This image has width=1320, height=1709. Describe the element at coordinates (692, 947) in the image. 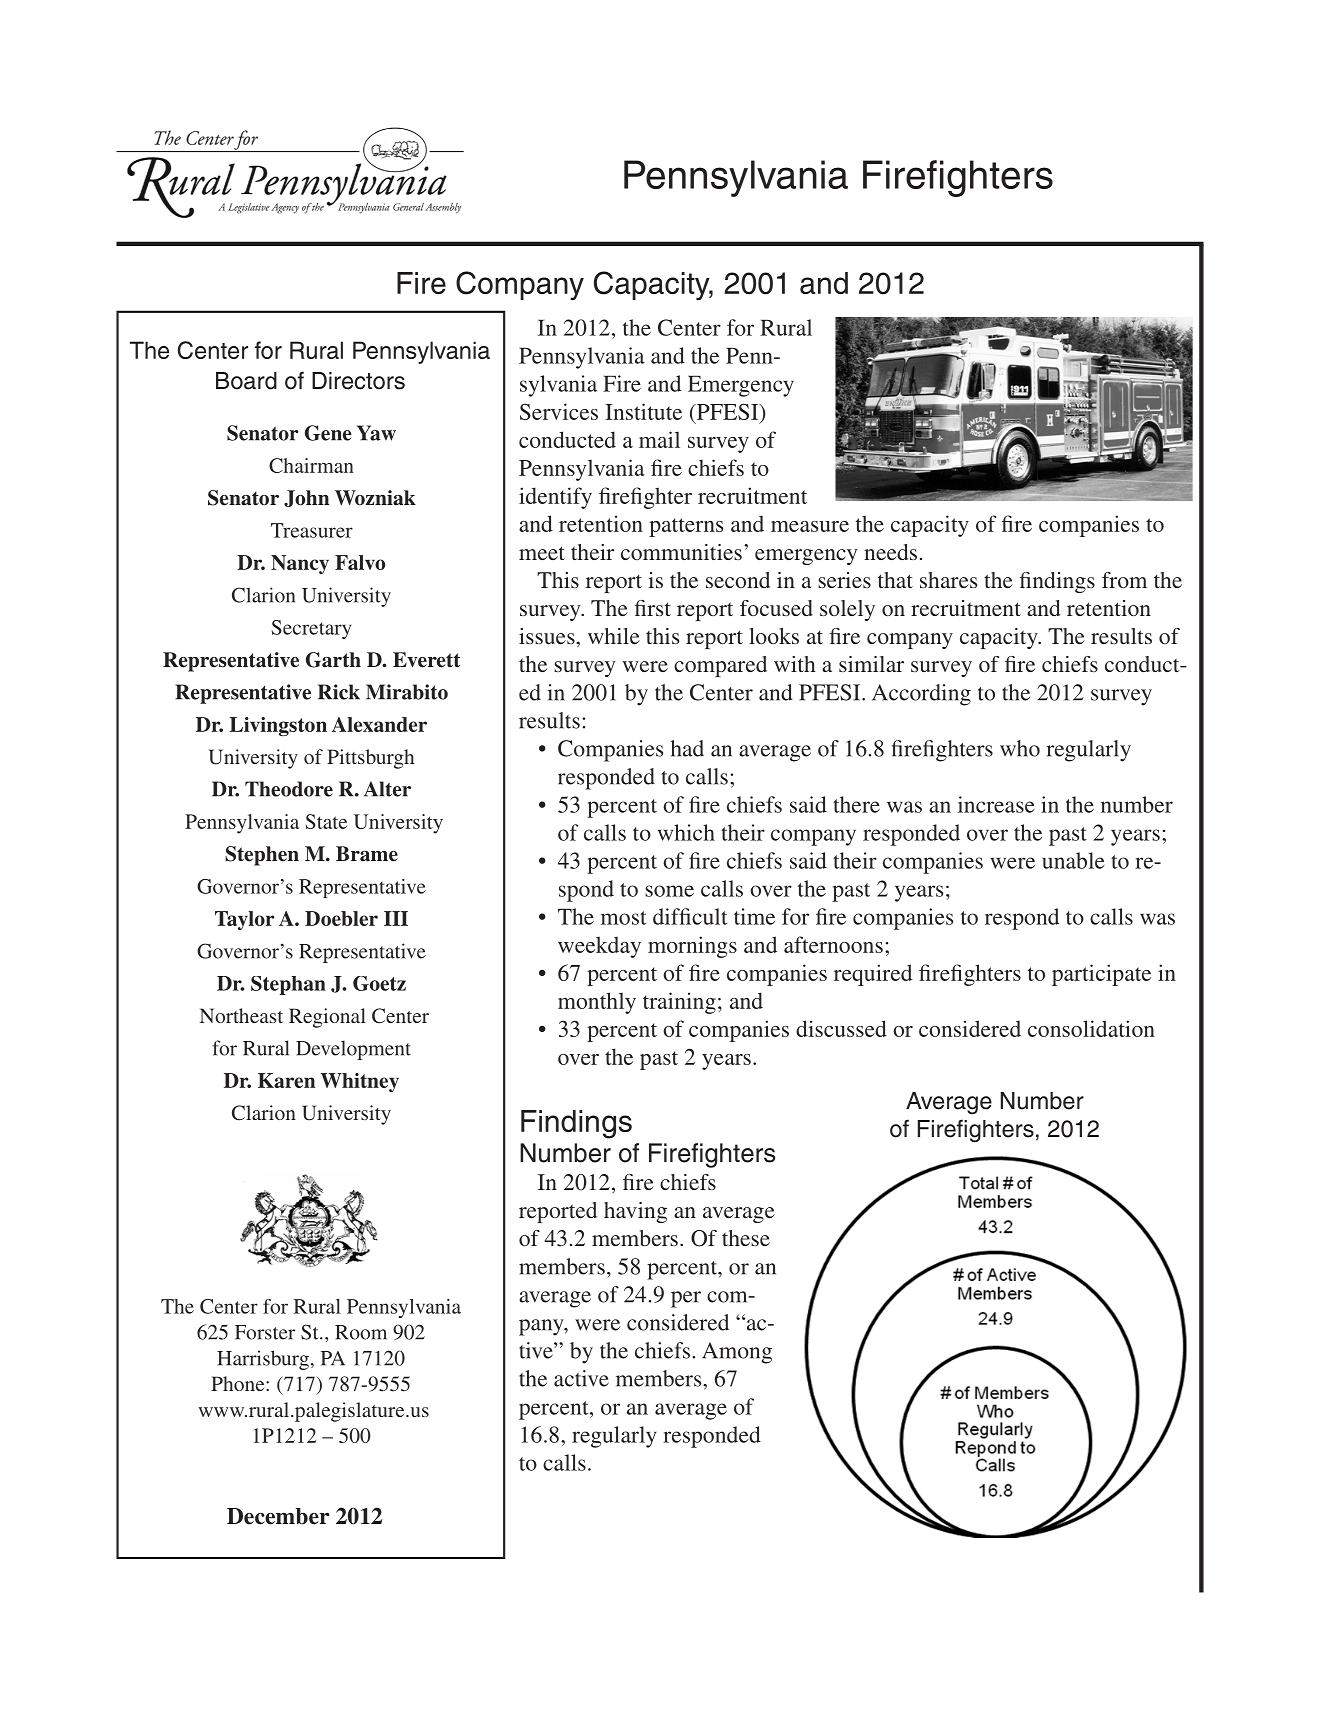

I see `mornings` at that location.
